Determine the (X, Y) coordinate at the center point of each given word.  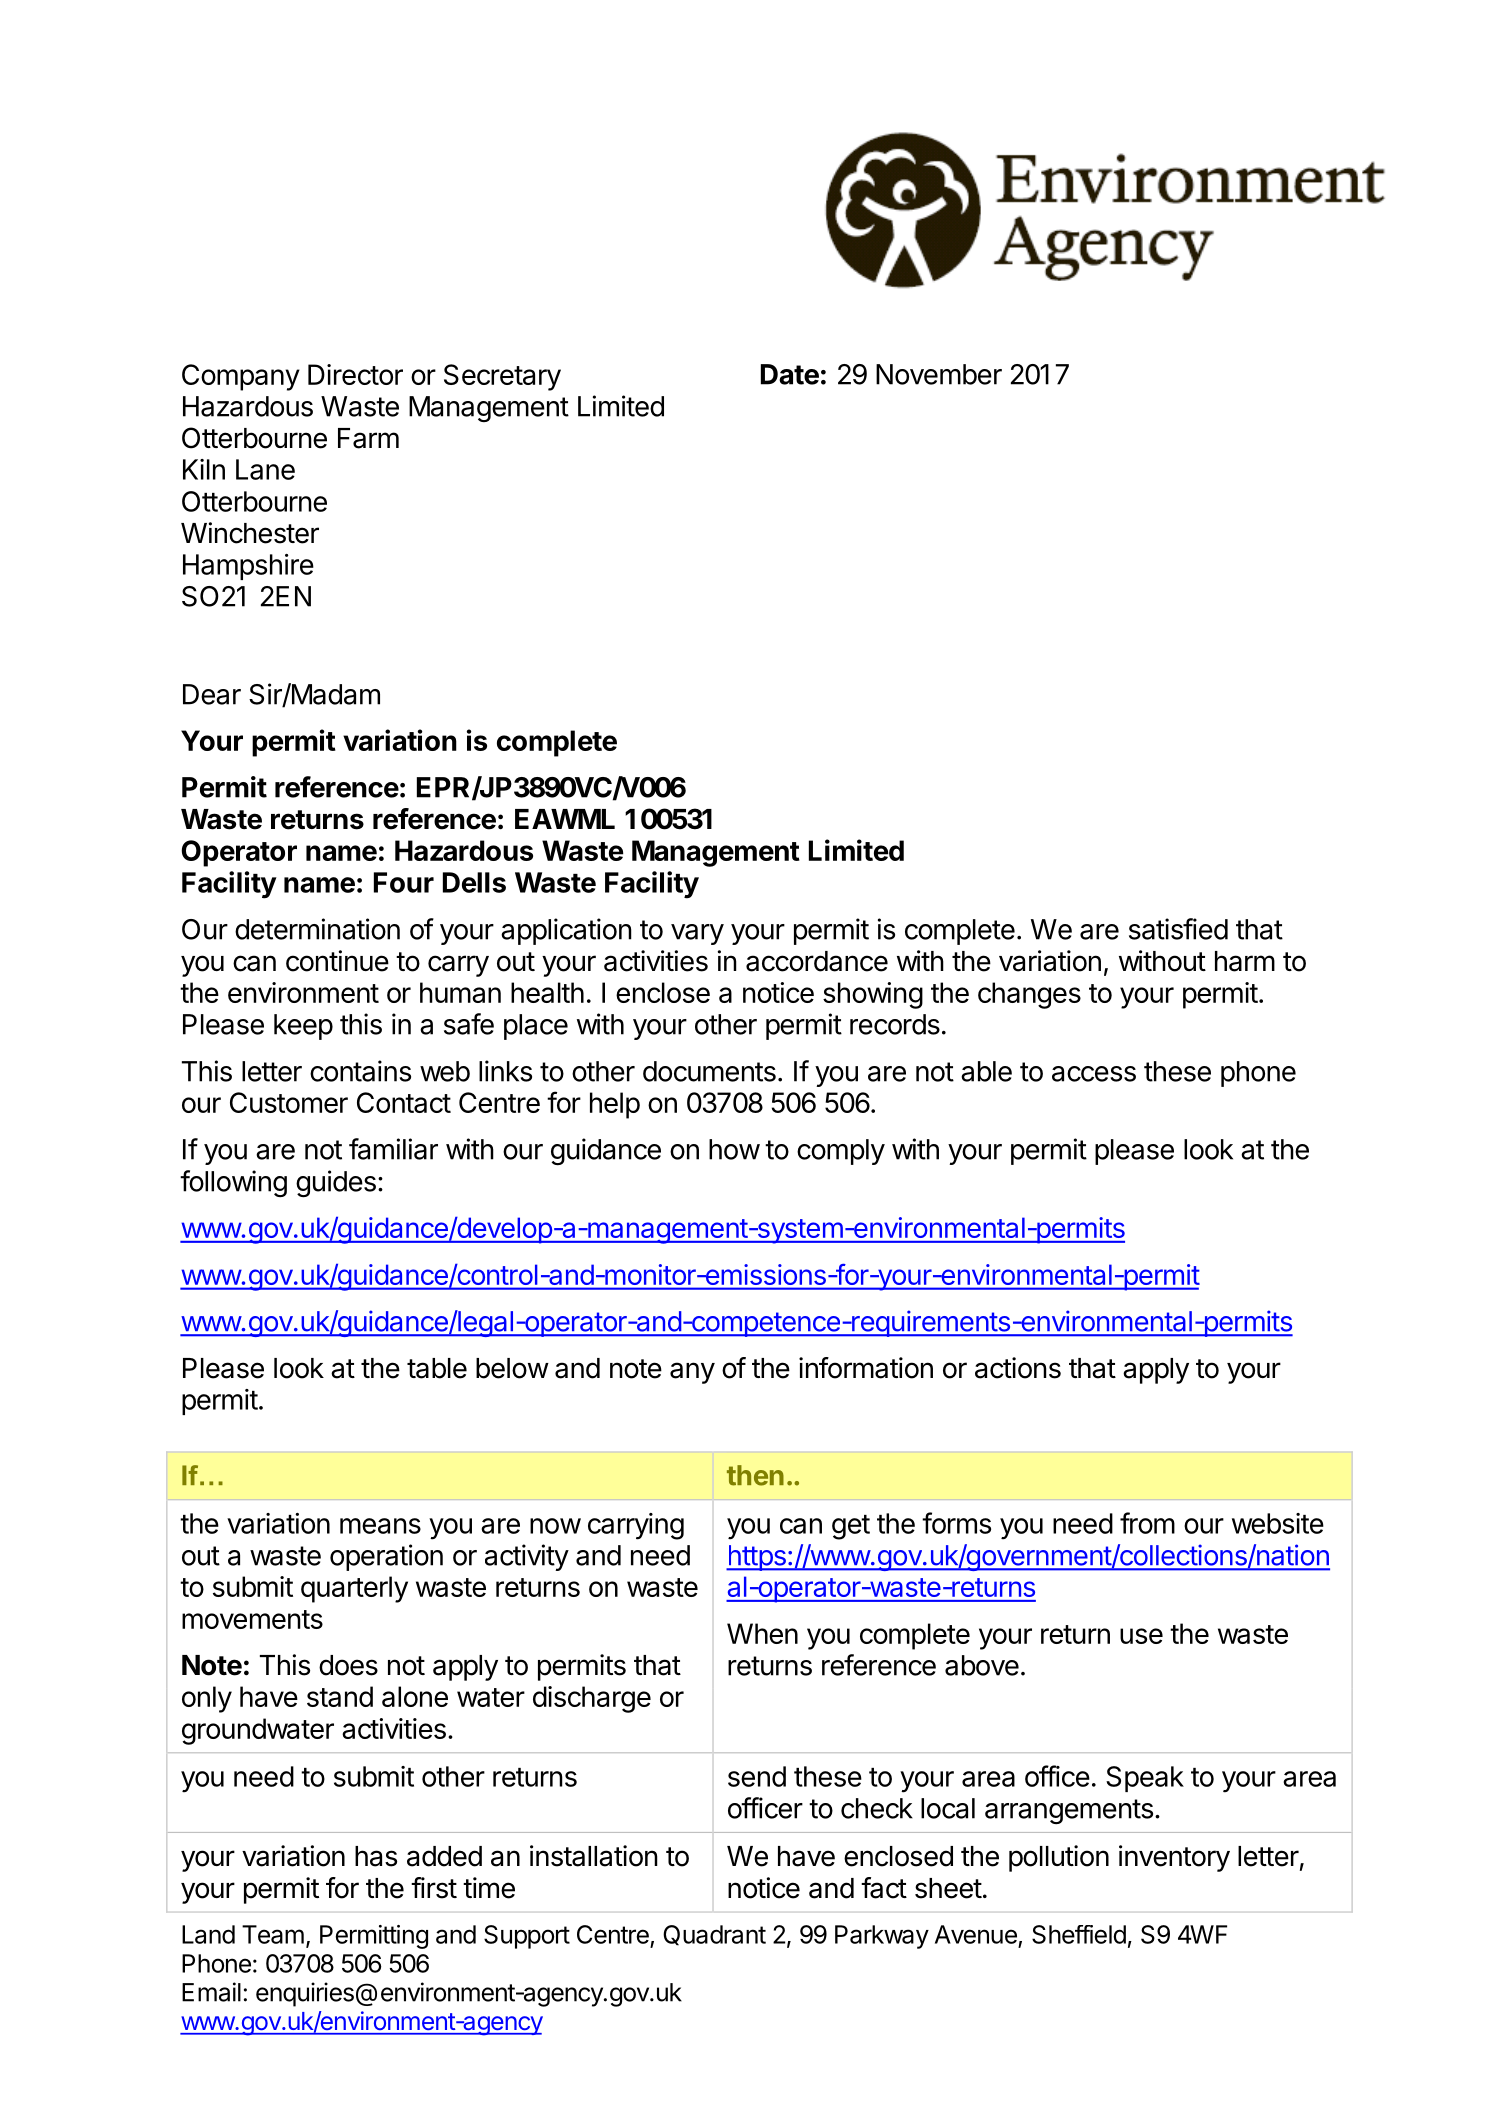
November (939, 374)
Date (790, 374)
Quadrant (714, 1935)
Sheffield (1079, 1934)
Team (273, 1934)
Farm (368, 438)
